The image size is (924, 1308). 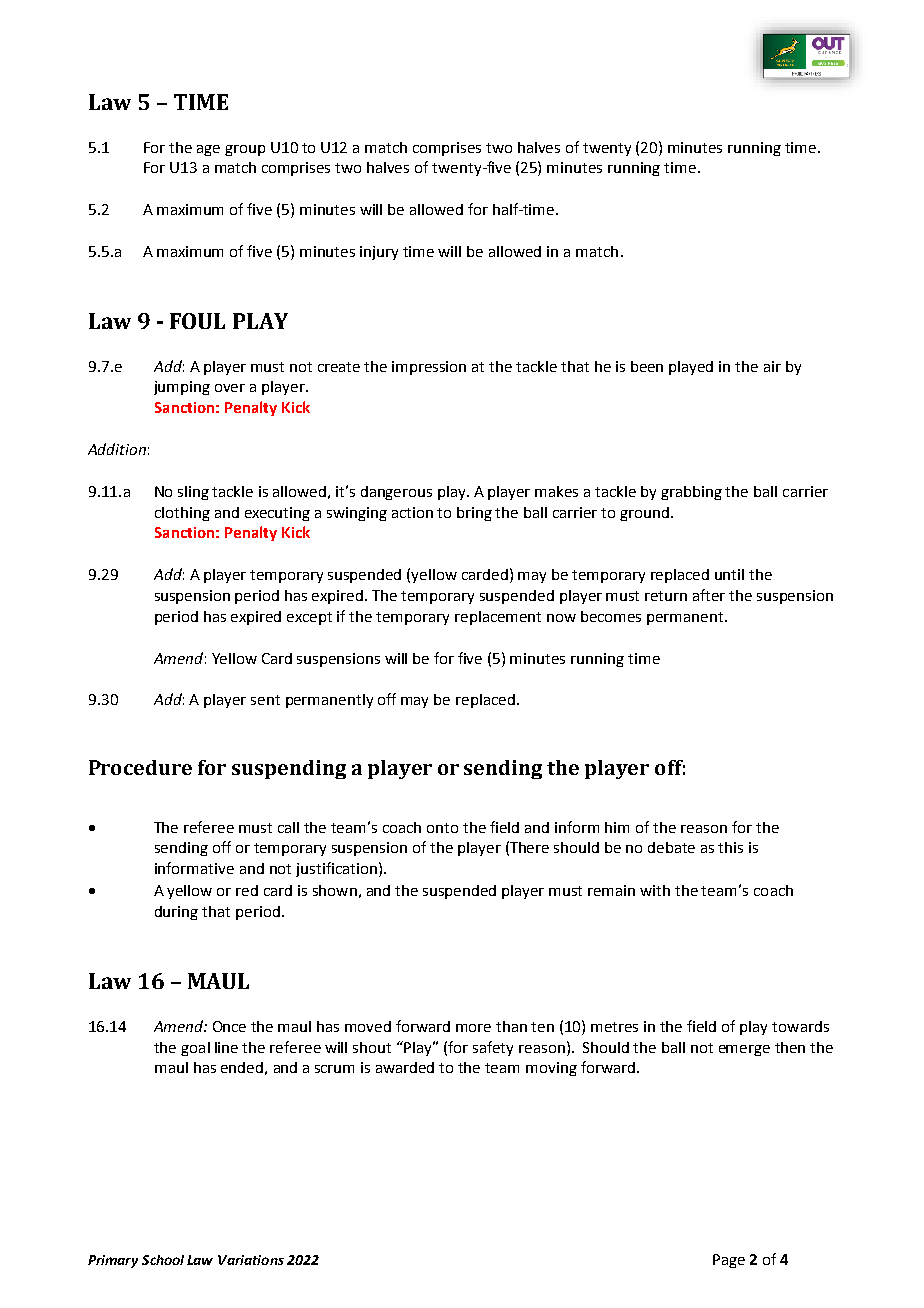 I want to click on this, so click(x=730, y=847).
